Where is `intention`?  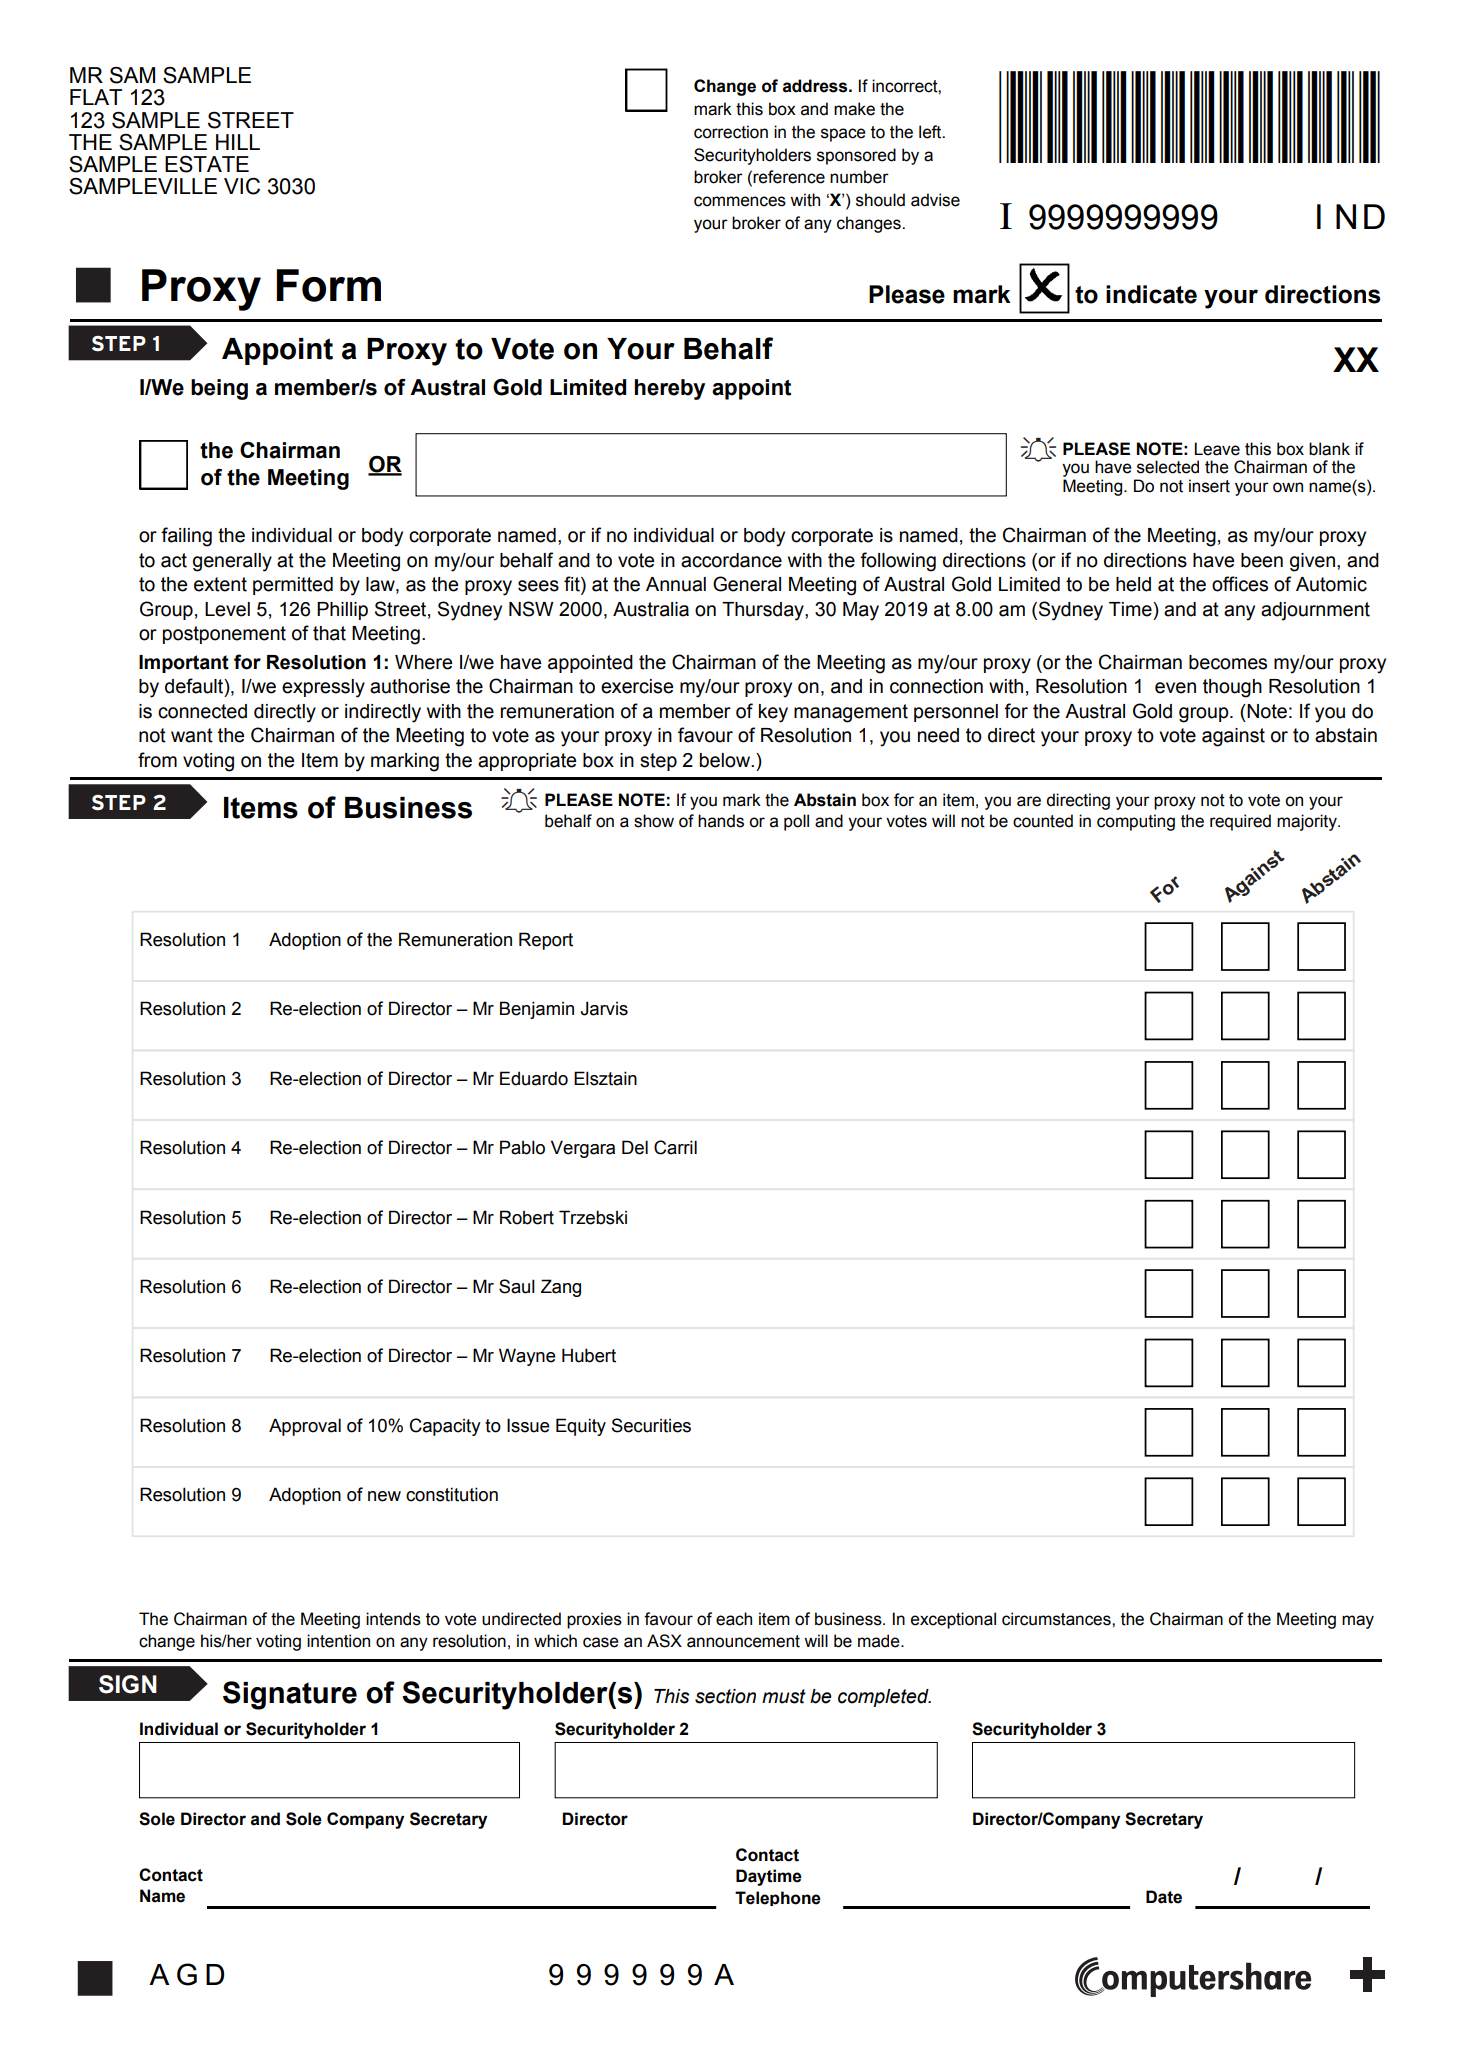 intention is located at coordinates (338, 1641).
